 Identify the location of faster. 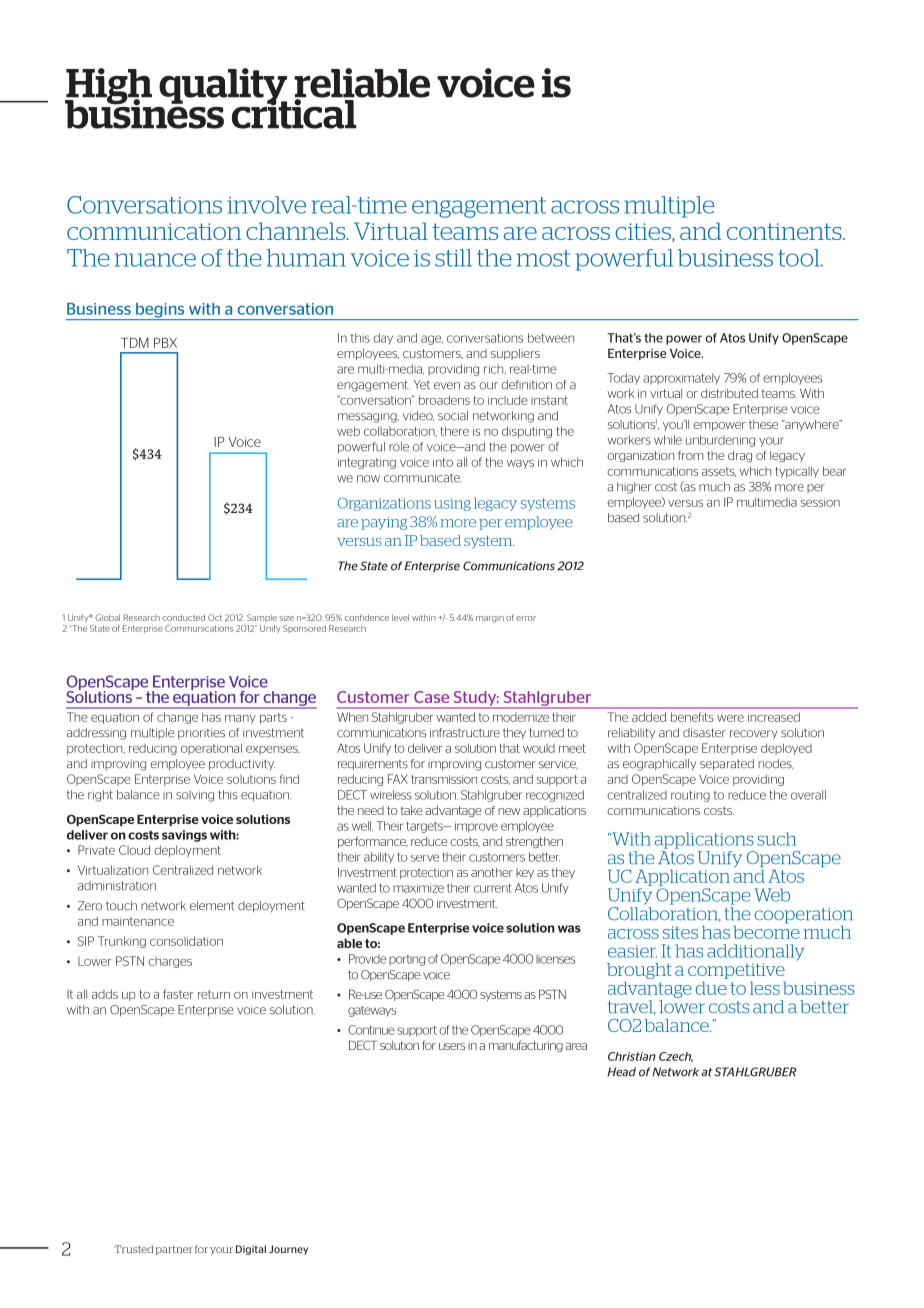
(178, 994).
